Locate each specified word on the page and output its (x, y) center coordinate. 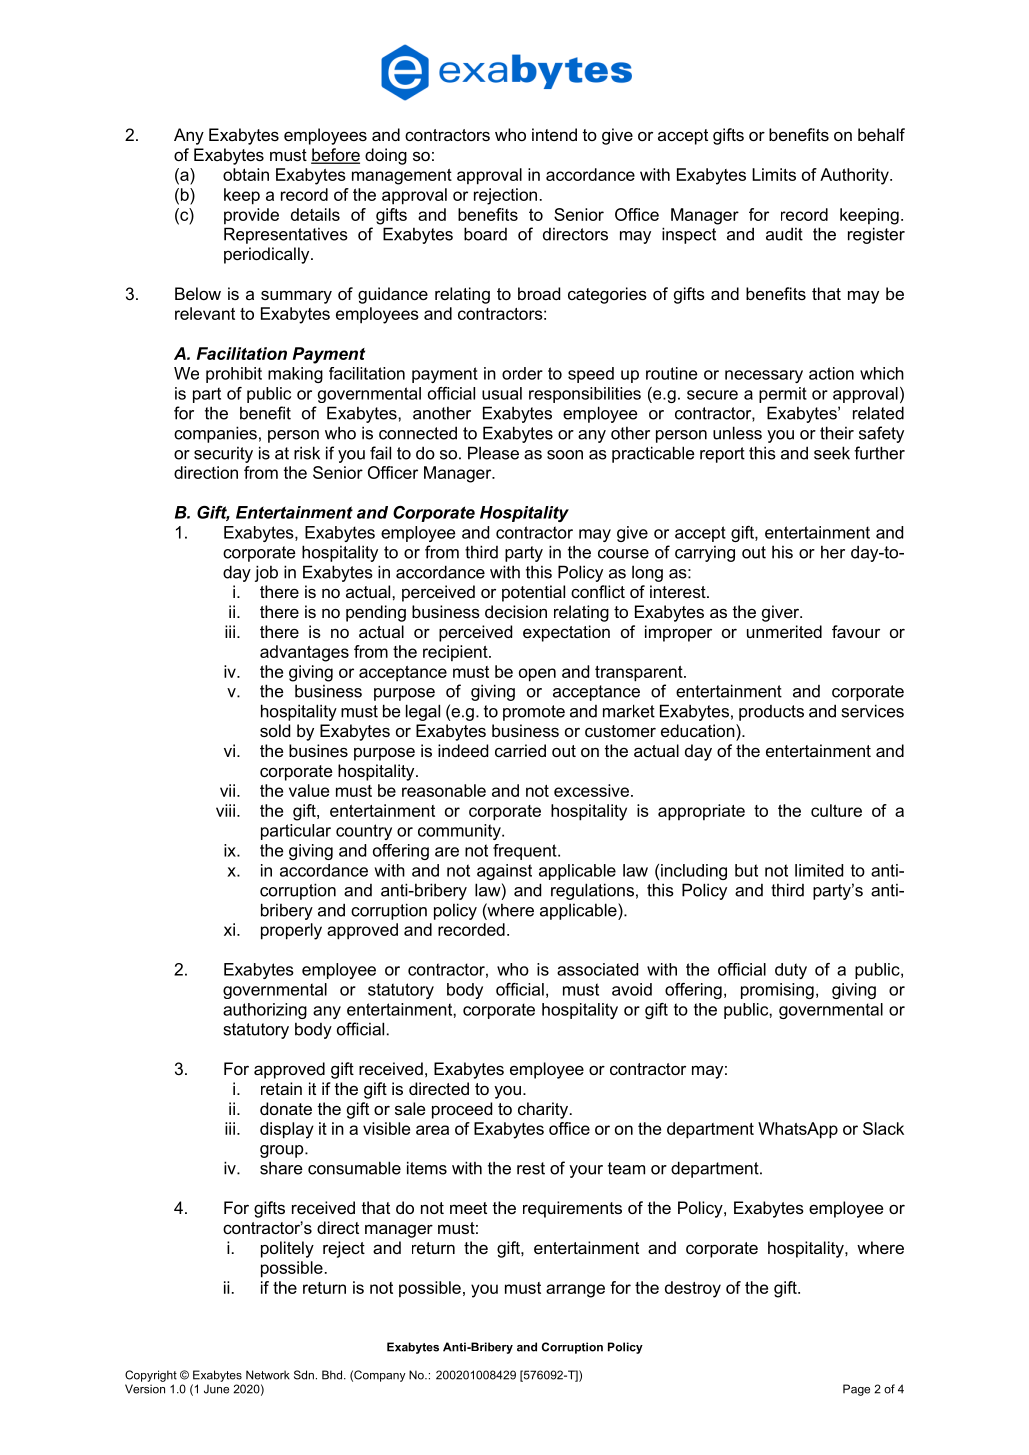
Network (268, 1375)
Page (856, 1390)
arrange (575, 1291)
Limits (774, 174)
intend (554, 134)
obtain (246, 174)
